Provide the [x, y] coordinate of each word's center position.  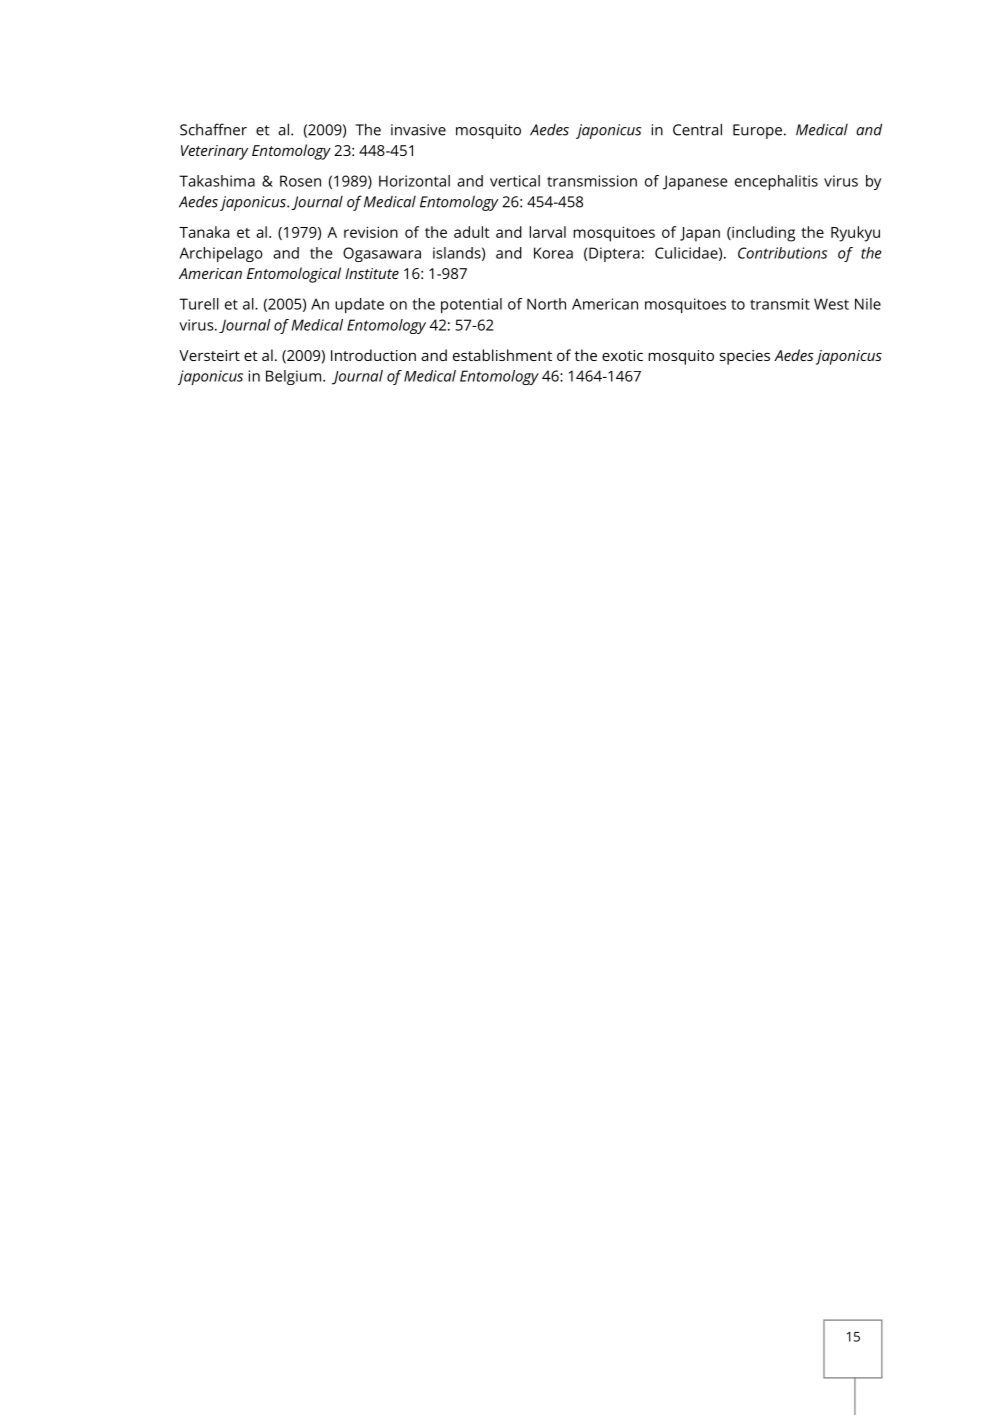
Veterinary [214, 152]
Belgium [293, 377]
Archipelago [221, 254]
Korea [553, 253]
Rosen [300, 181]
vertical [515, 181]
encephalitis [776, 182]
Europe [757, 131]
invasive [418, 130]
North [546, 304]
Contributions [782, 253]
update [359, 305]
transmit [780, 304]
